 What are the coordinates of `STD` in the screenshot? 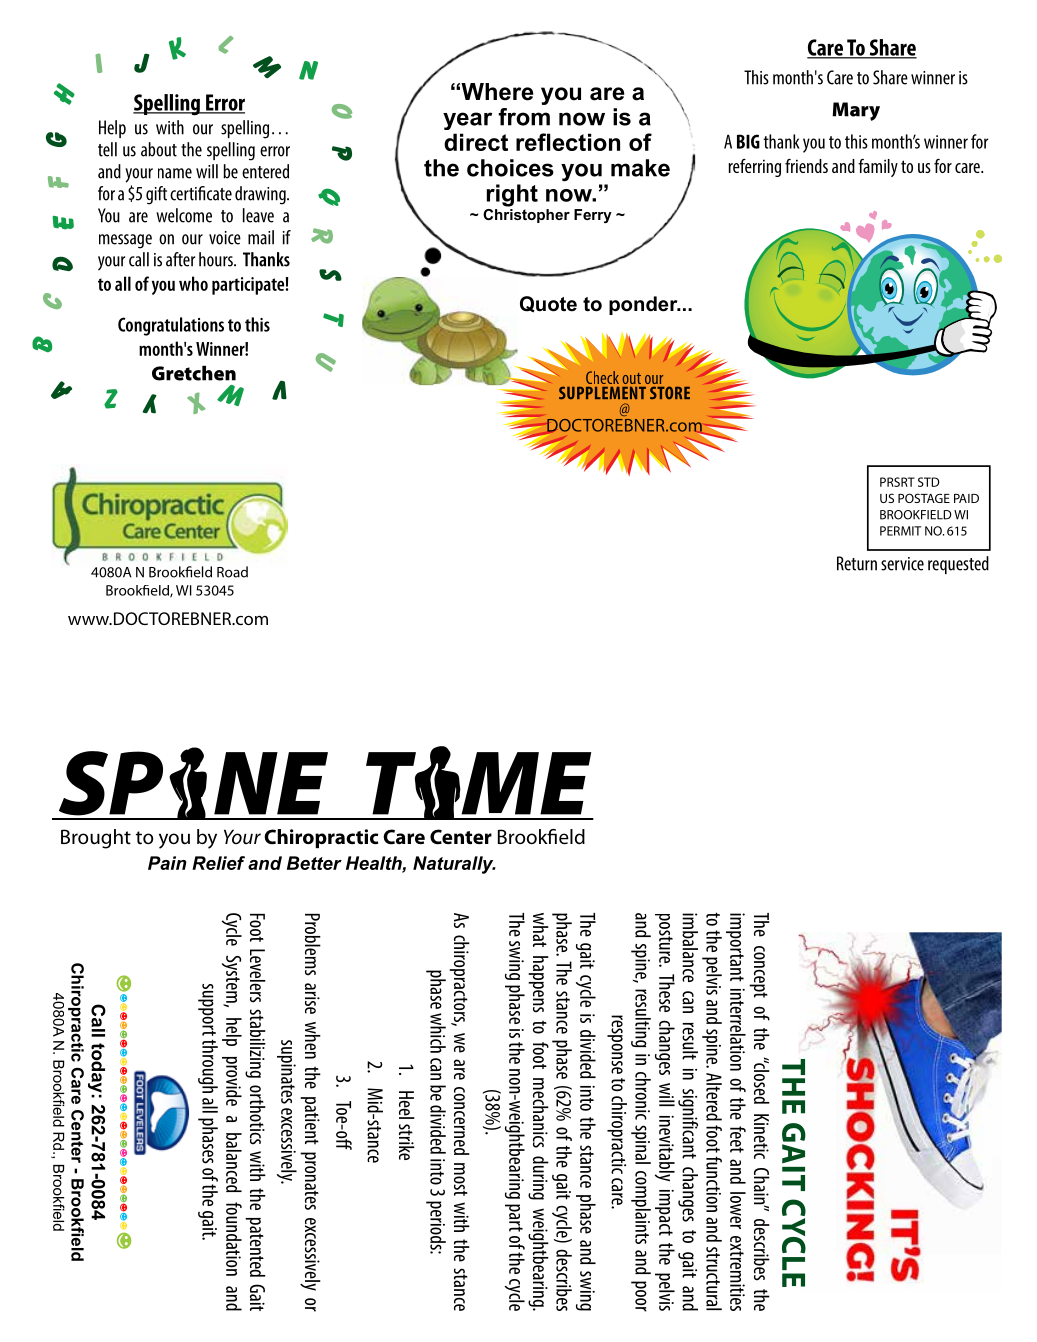 It's located at (929, 482).
